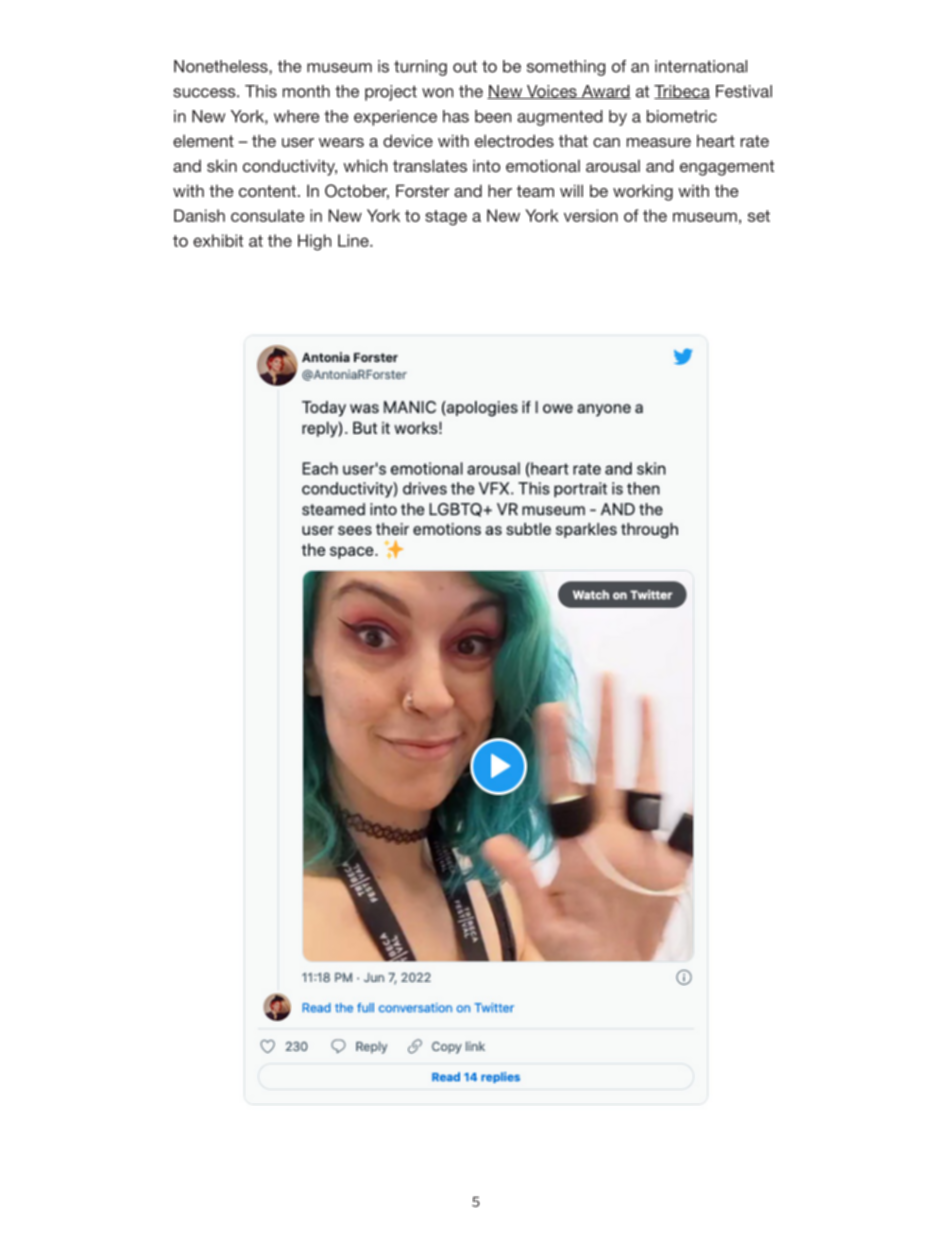 This screenshot has height=1233, width=952. I want to click on team, so click(535, 191).
